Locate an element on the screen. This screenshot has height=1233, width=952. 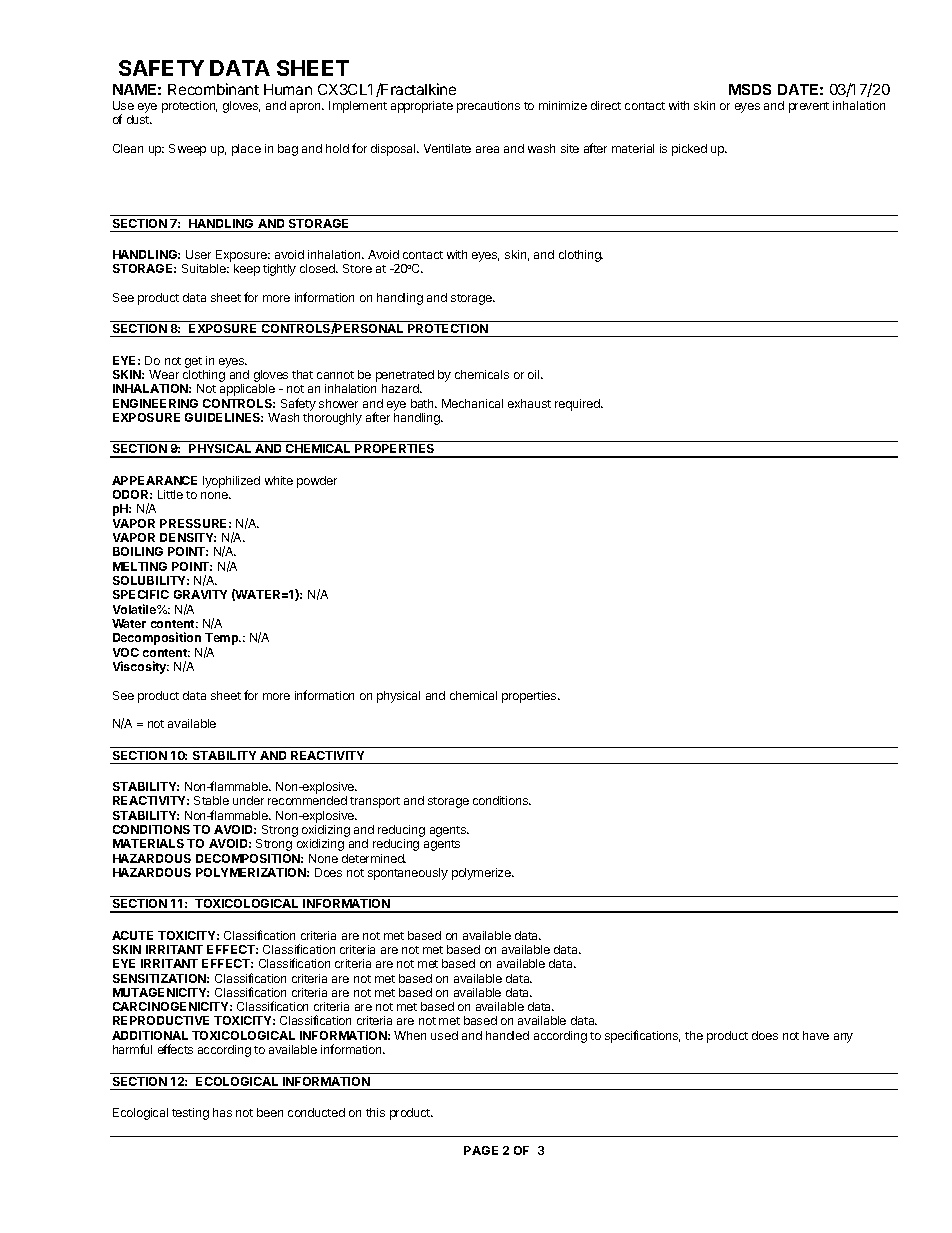
required is located at coordinates (578, 405).
